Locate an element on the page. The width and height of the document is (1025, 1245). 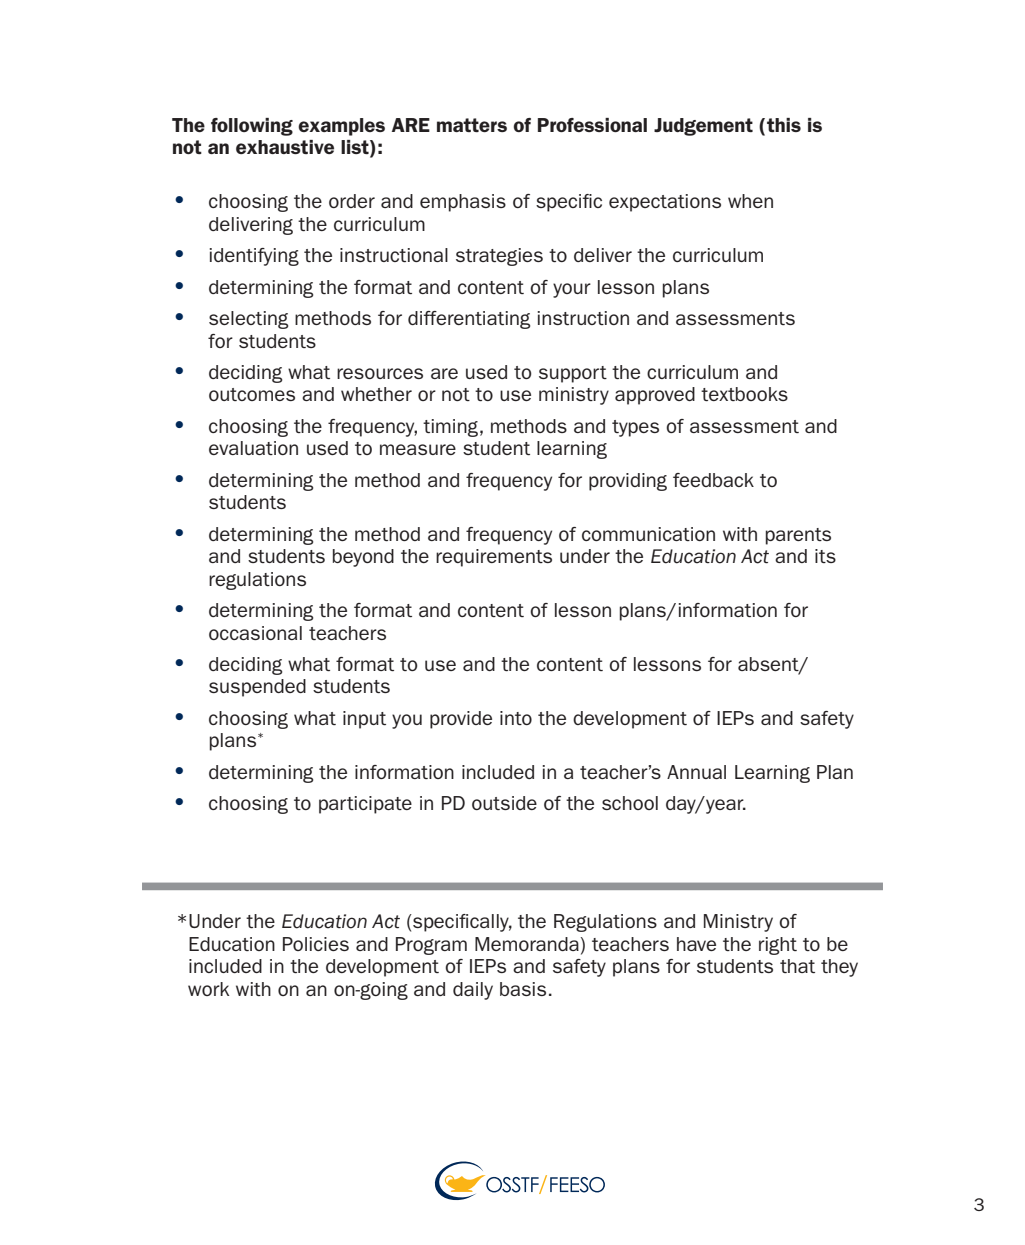
exhaustive is located at coordinates (285, 147).
